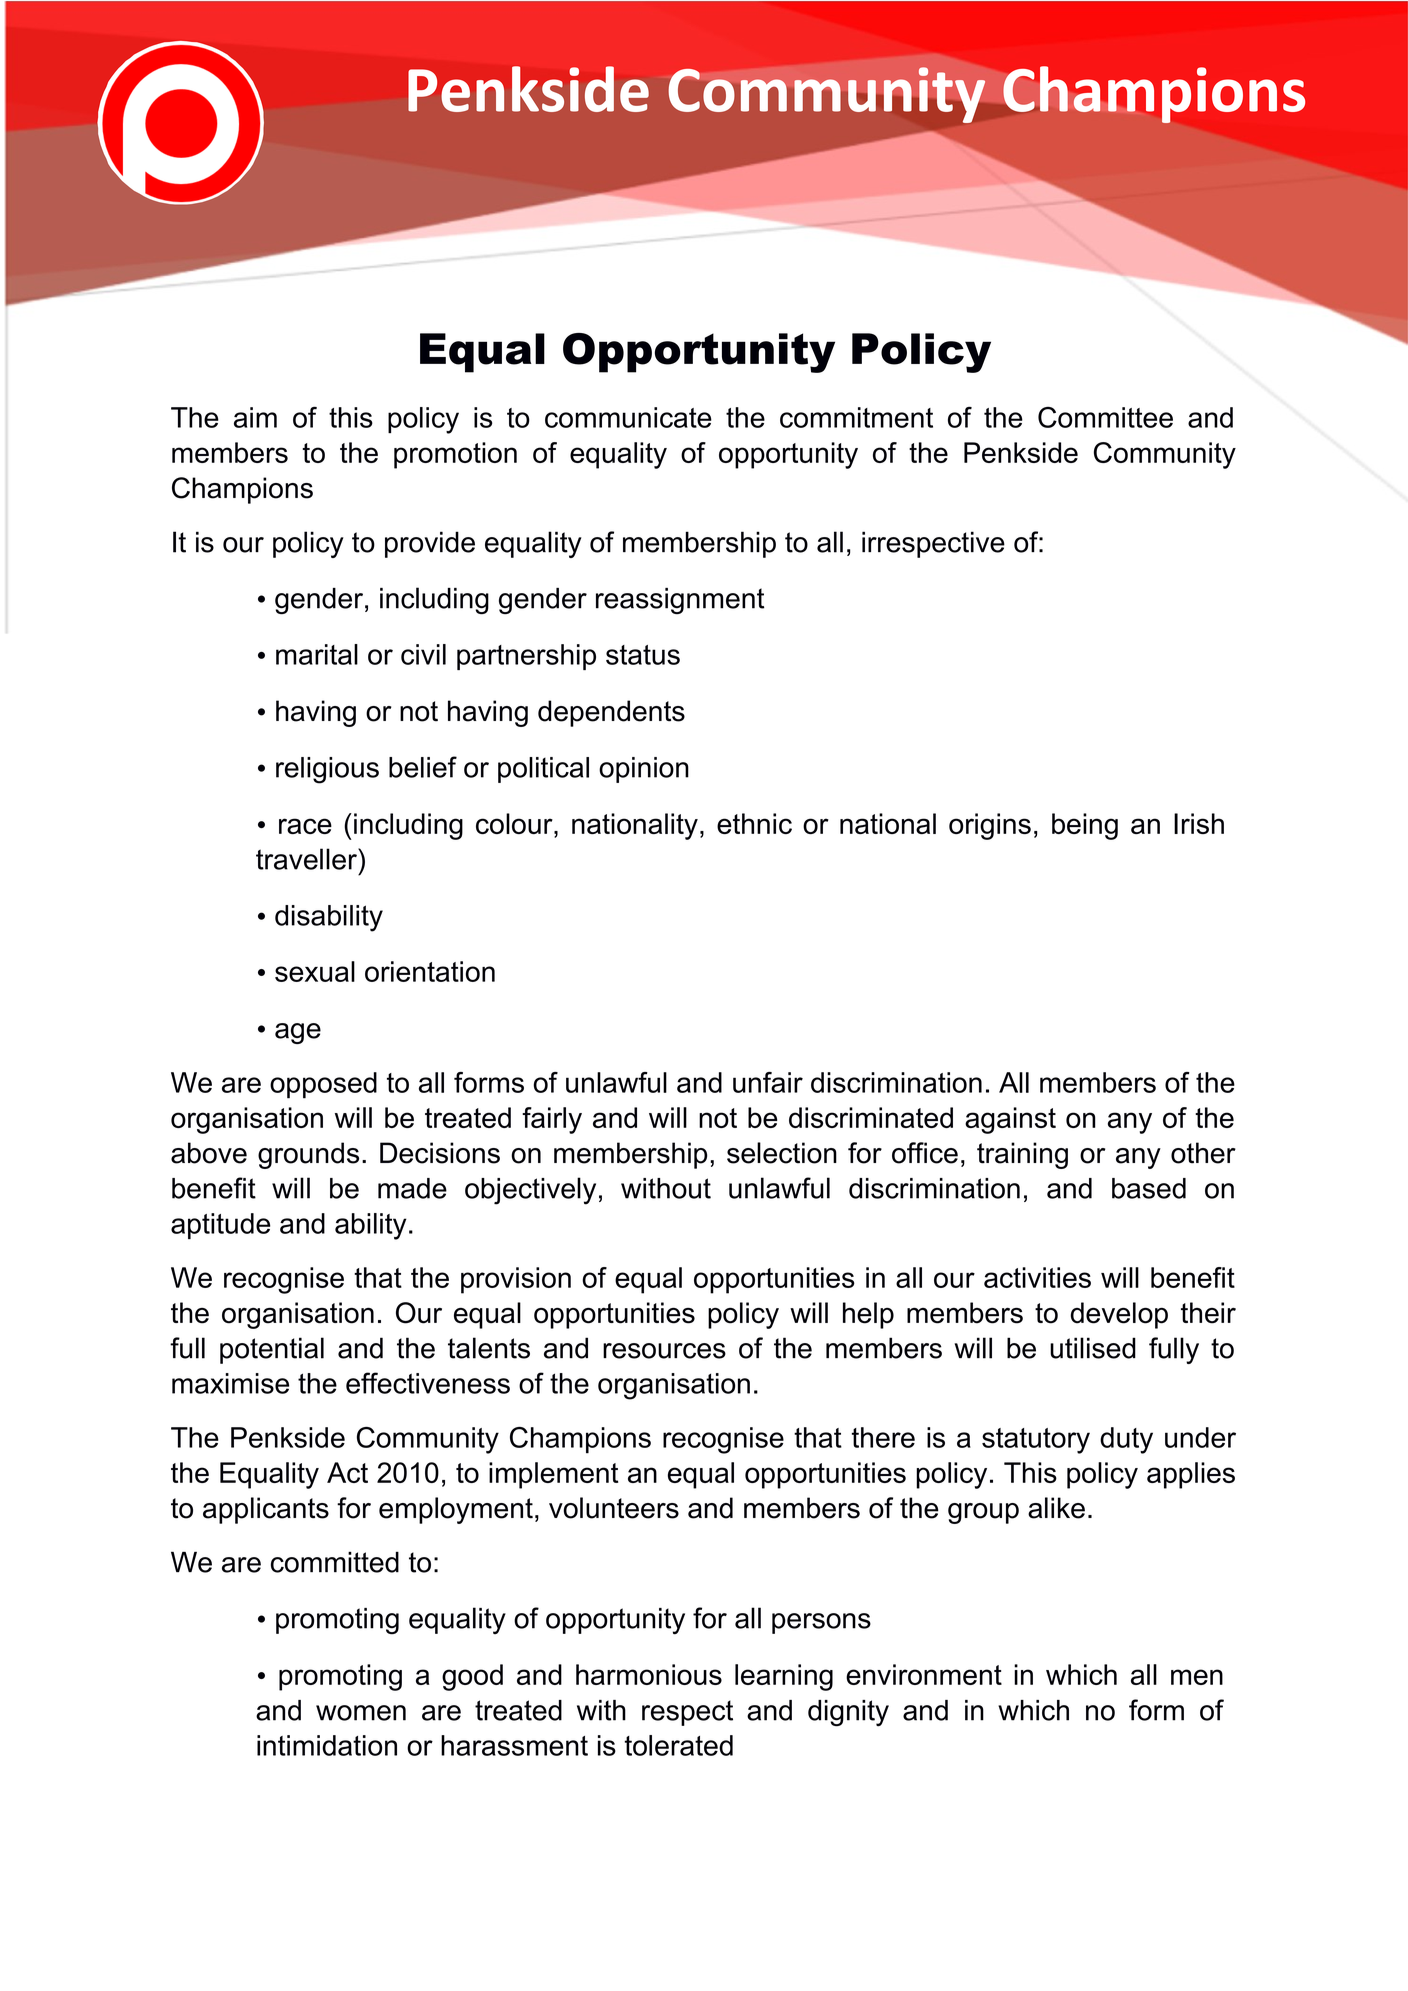 This screenshot has width=1408, height=1991. I want to click on aim, so click(255, 417).
